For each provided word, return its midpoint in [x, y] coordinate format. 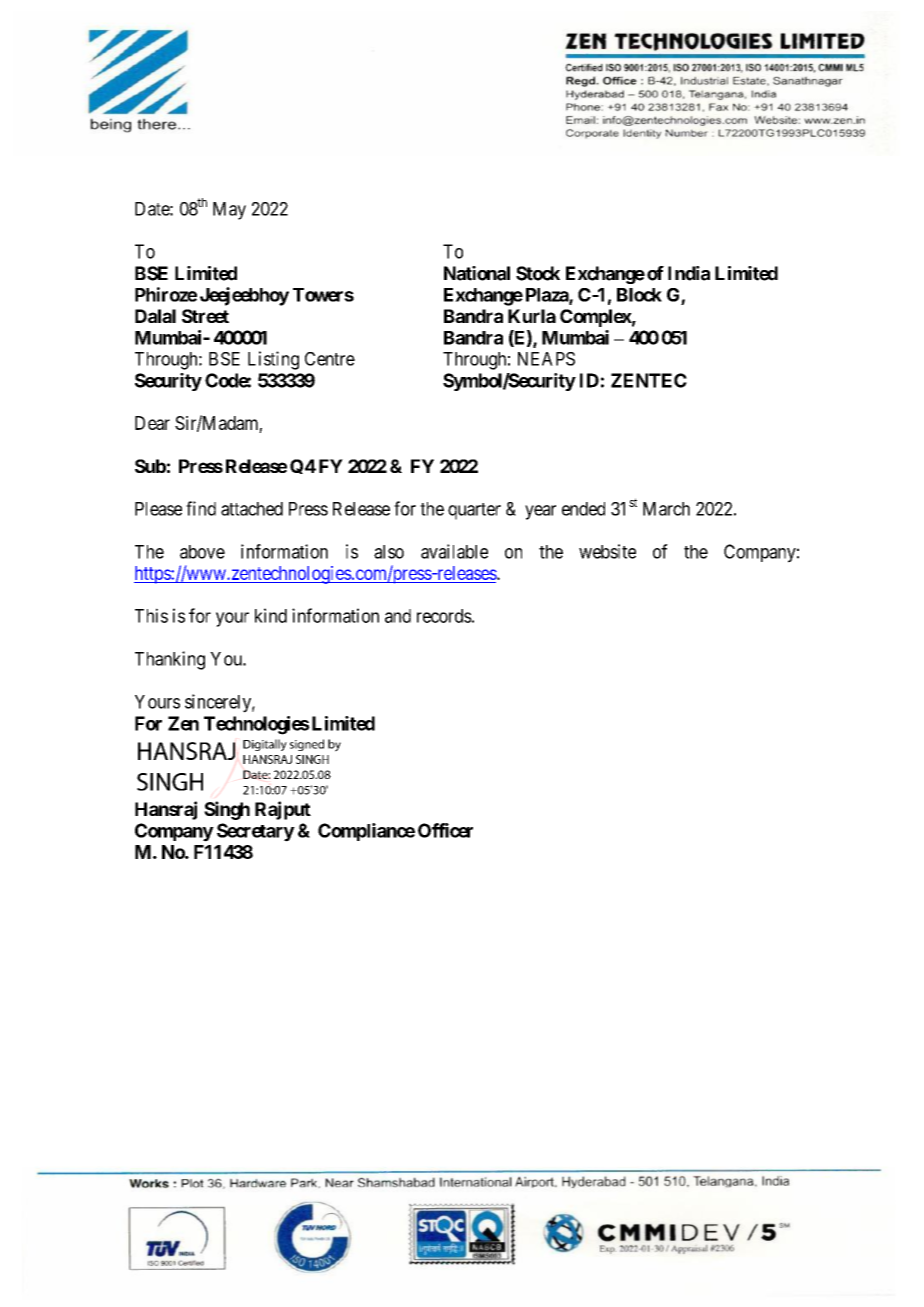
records [444, 616]
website [607, 551]
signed [307, 745]
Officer [445, 830]
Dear [152, 423]
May [229, 211]
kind [271, 615]
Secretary [256, 832]
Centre [330, 359]
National [477, 273]
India [689, 273]
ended [583, 509]
